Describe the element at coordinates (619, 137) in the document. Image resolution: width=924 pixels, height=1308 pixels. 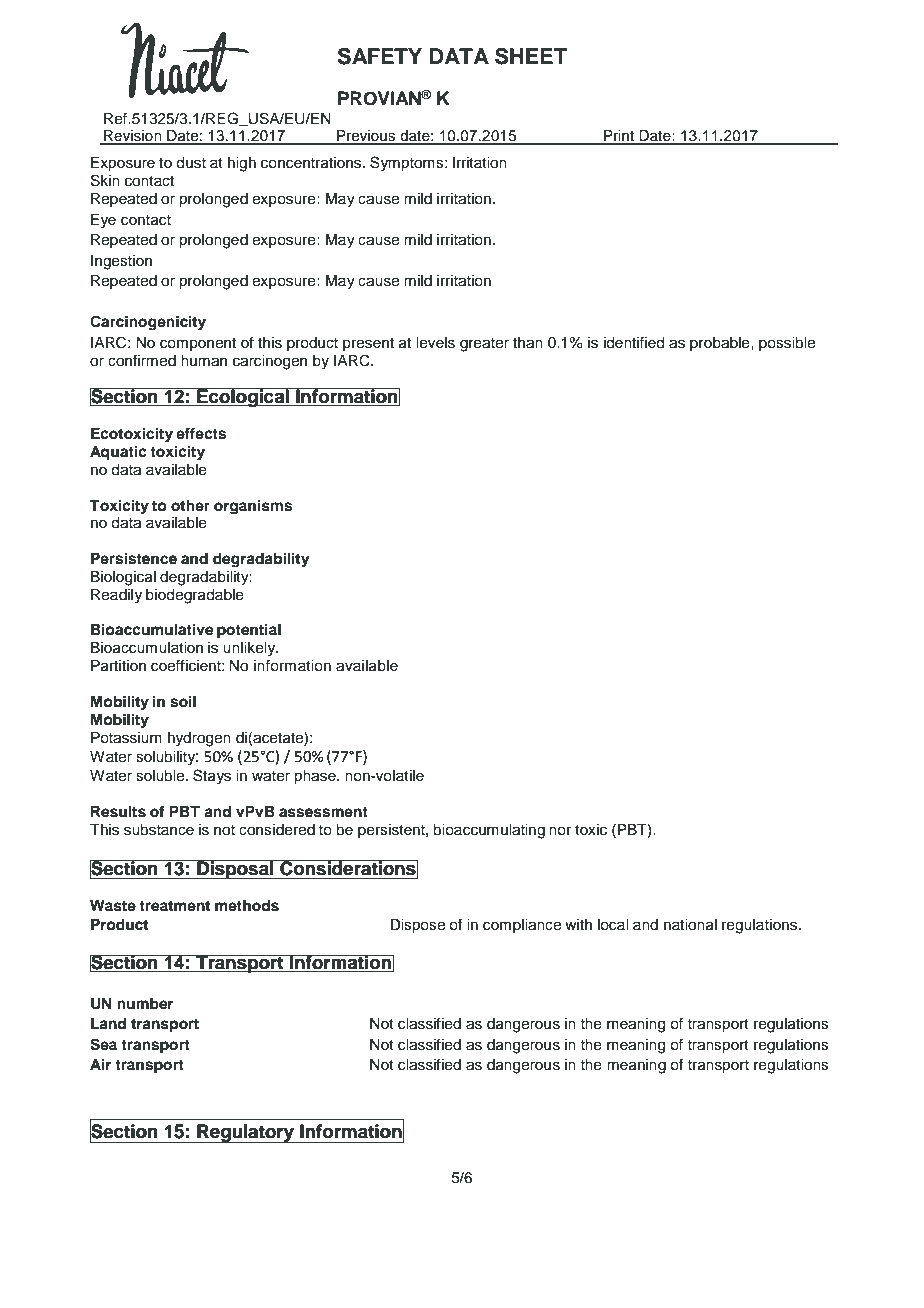
I see `Print` at that location.
